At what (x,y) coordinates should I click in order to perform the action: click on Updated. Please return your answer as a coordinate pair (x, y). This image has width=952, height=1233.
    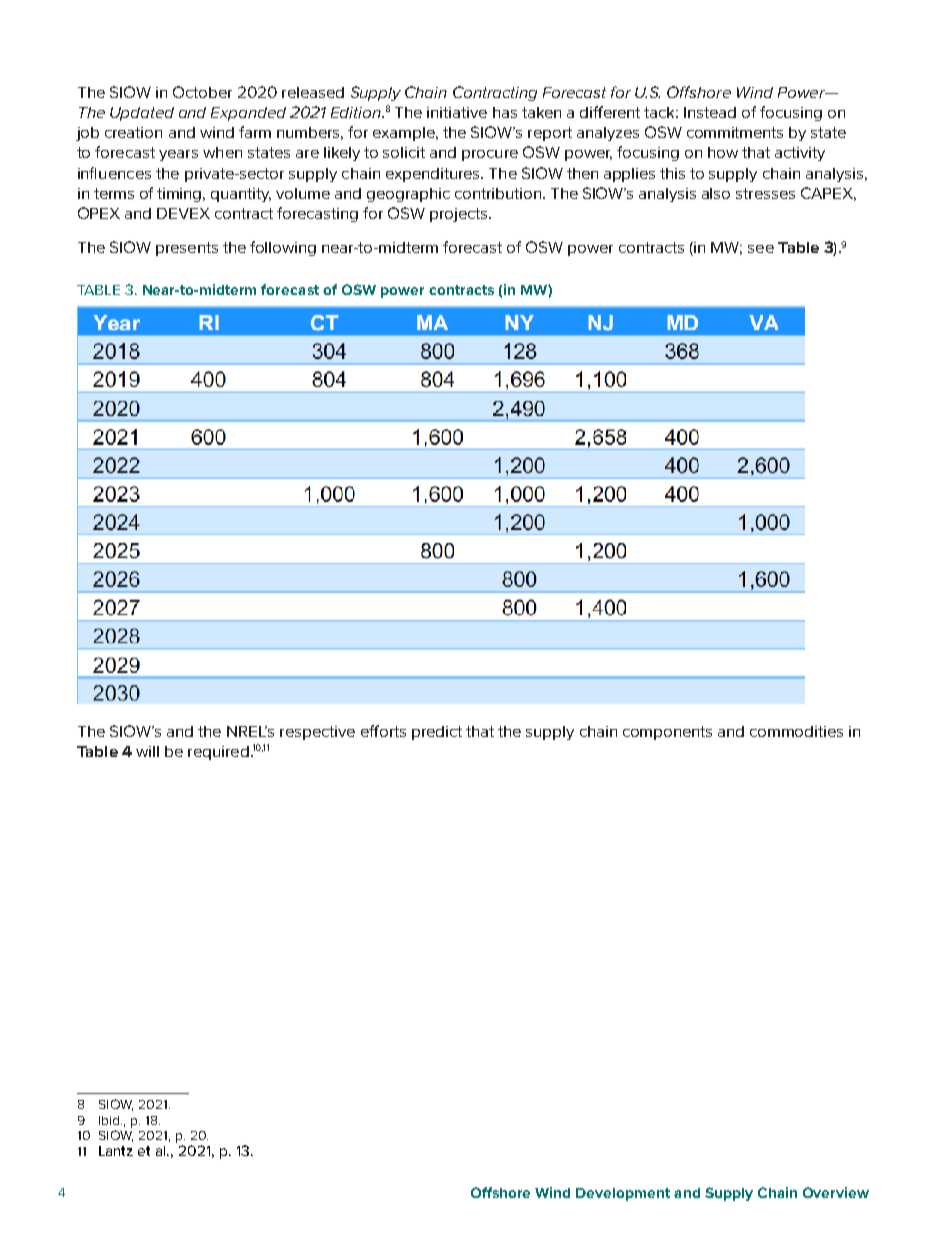
    Looking at the image, I should click on (142, 114).
